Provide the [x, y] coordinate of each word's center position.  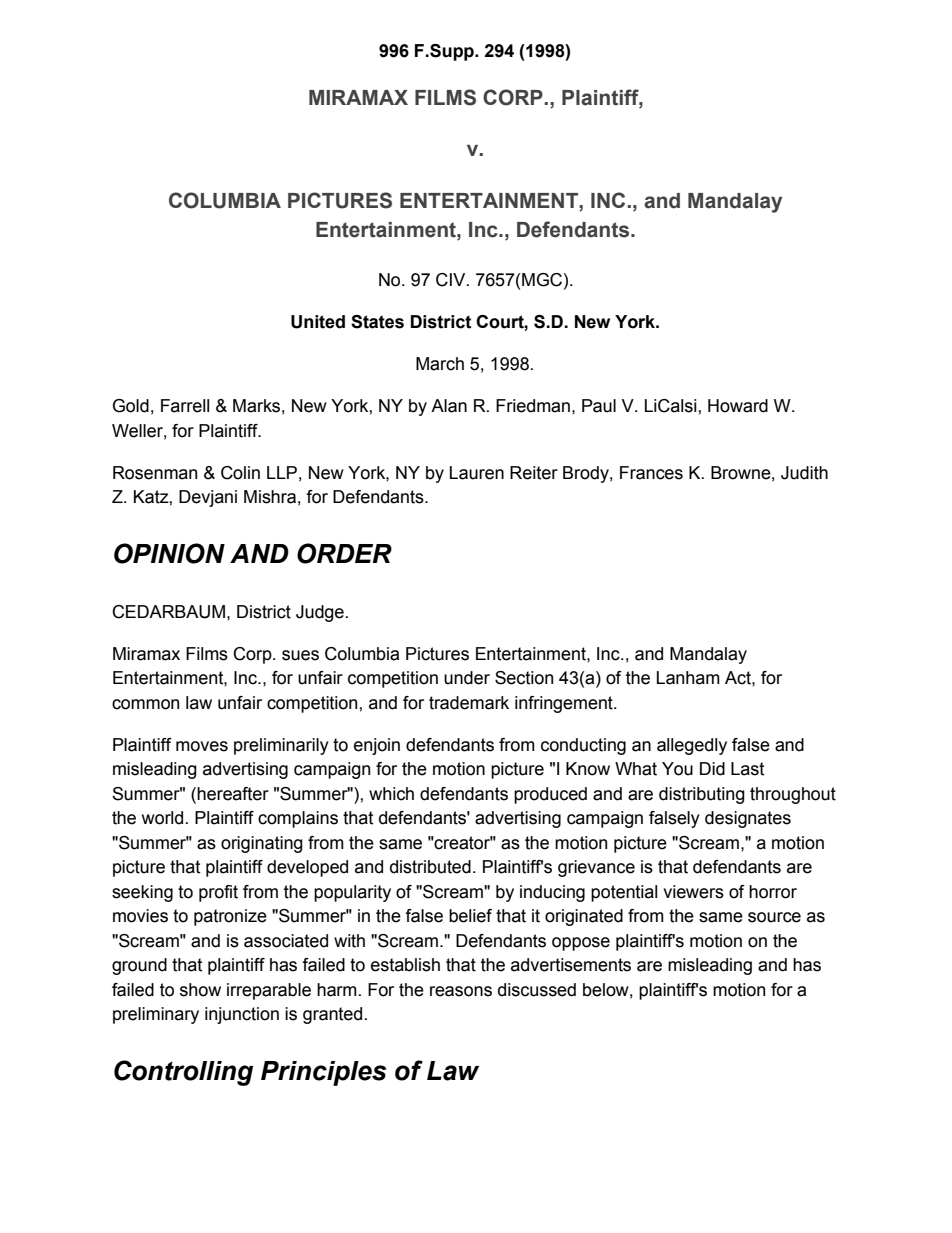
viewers [693, 892]
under [467, 678]
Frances [651, 473]
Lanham [688, 678]
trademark [469, 703]
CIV [452, 280]
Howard [738, 406]
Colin [240, 473]
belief [470, 916]
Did [712, 769]
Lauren [477, 473]
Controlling [183, 1073]
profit [218, 893]
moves [202, 746]
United [318, 322]
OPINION [169, 553]
